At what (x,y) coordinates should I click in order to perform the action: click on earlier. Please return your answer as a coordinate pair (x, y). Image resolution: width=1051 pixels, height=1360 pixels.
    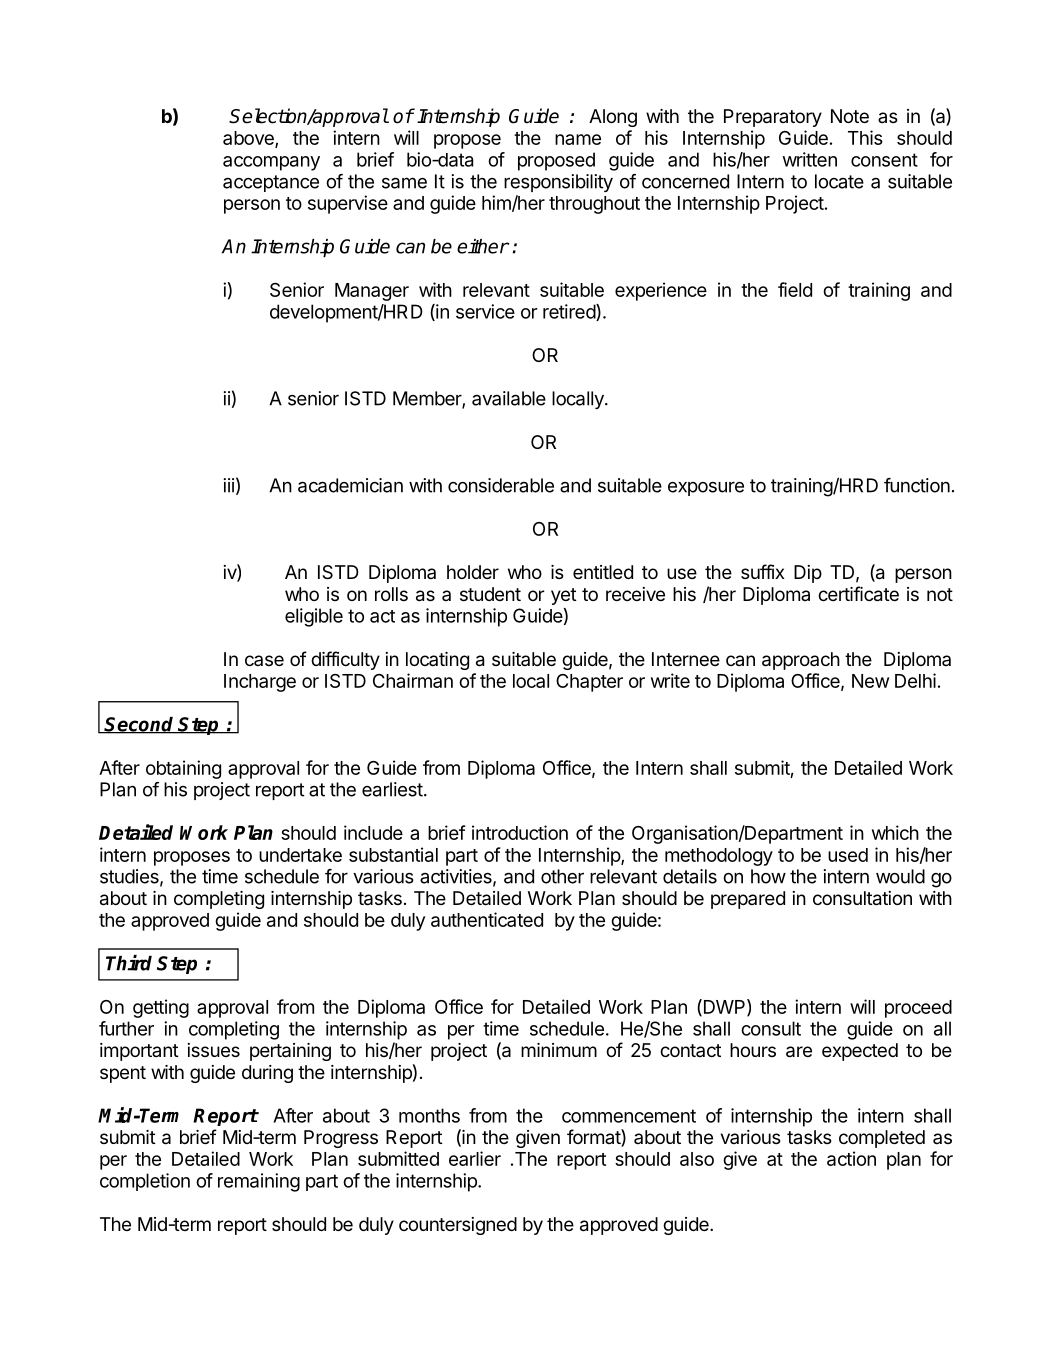
    Looking at the image, I should click on (475, 1158).
